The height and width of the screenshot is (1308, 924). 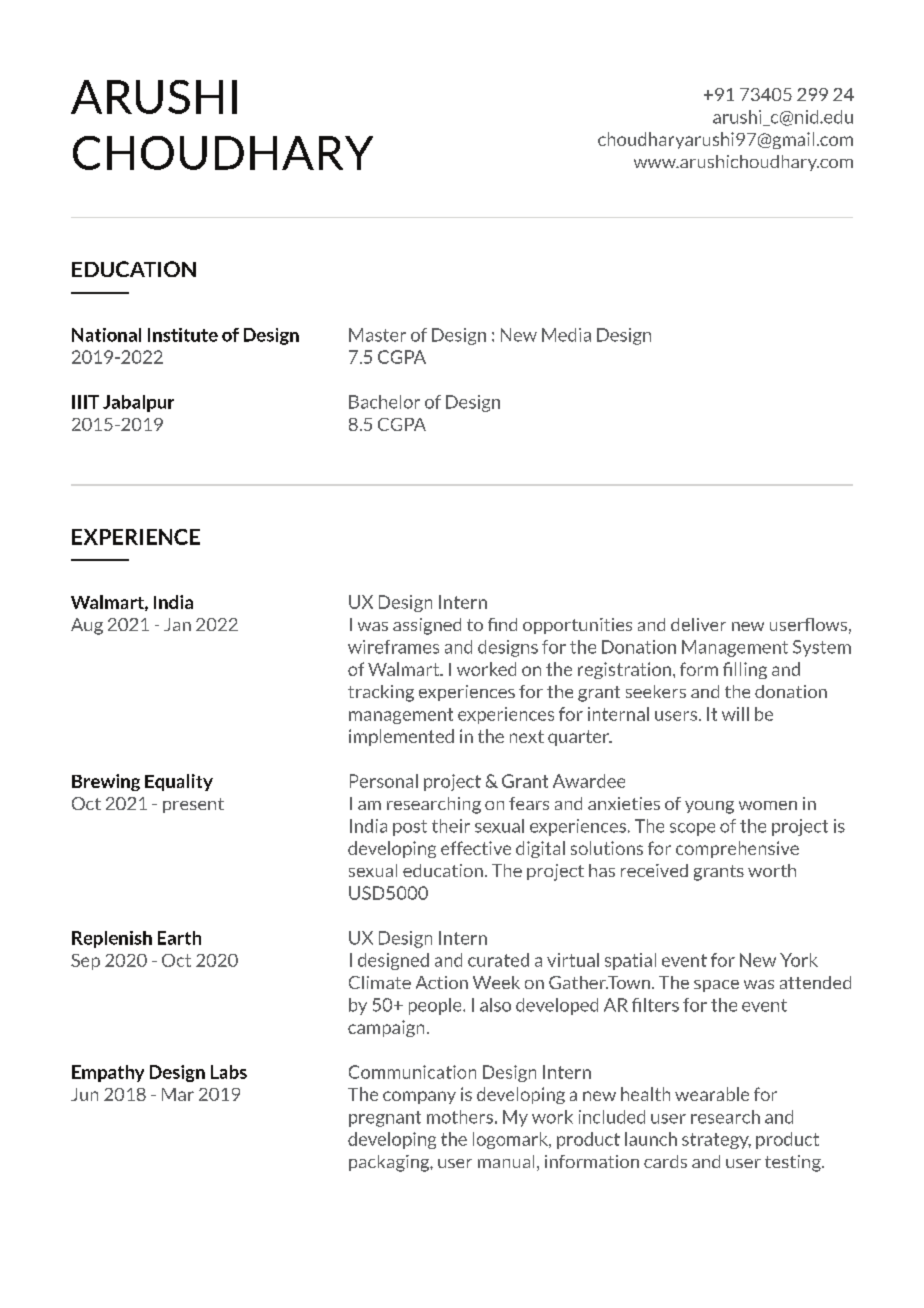 What do you see at coordinates (698, 624) in the screenshot?
I see `deliver` at bounding box center [698, 624].
